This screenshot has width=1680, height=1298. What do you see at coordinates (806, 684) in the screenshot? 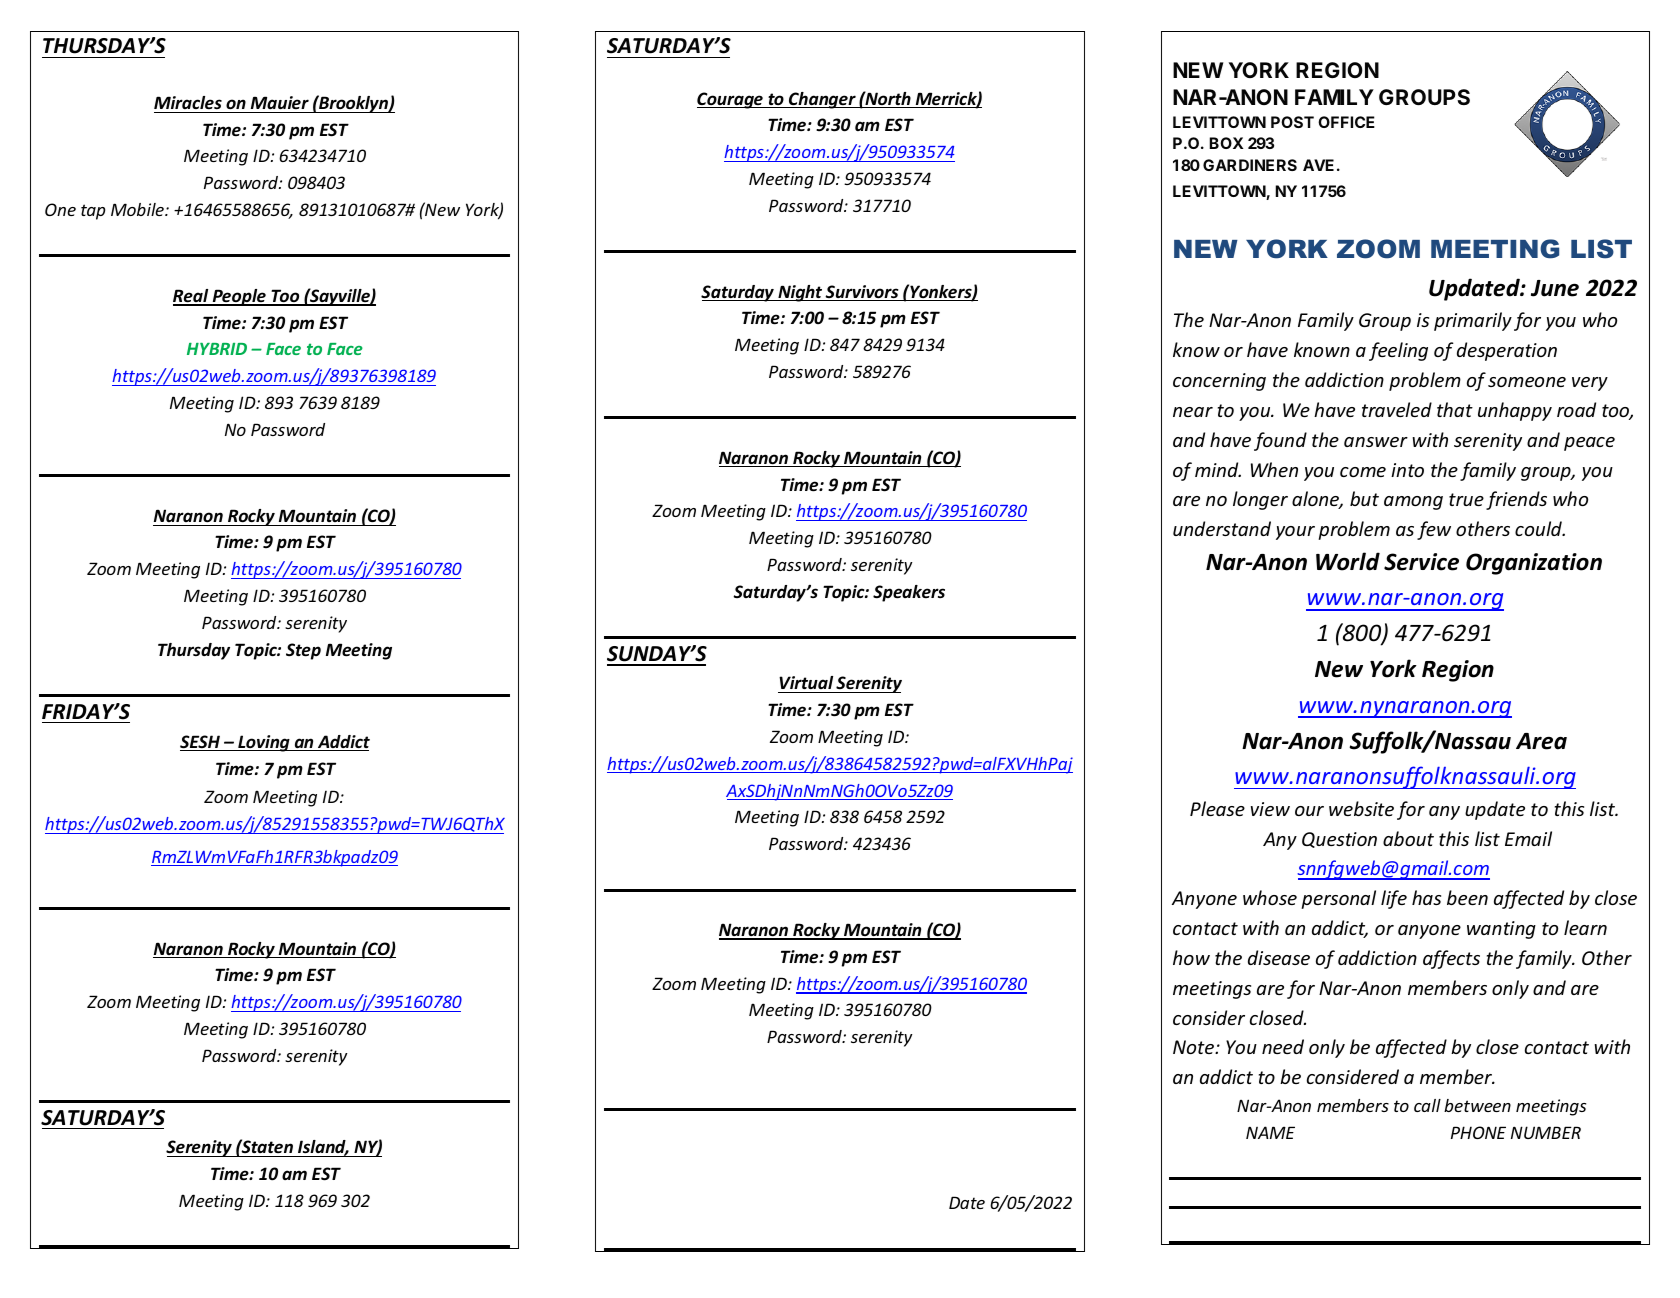
I see `Virtual` at bounding box center [806, 684].
